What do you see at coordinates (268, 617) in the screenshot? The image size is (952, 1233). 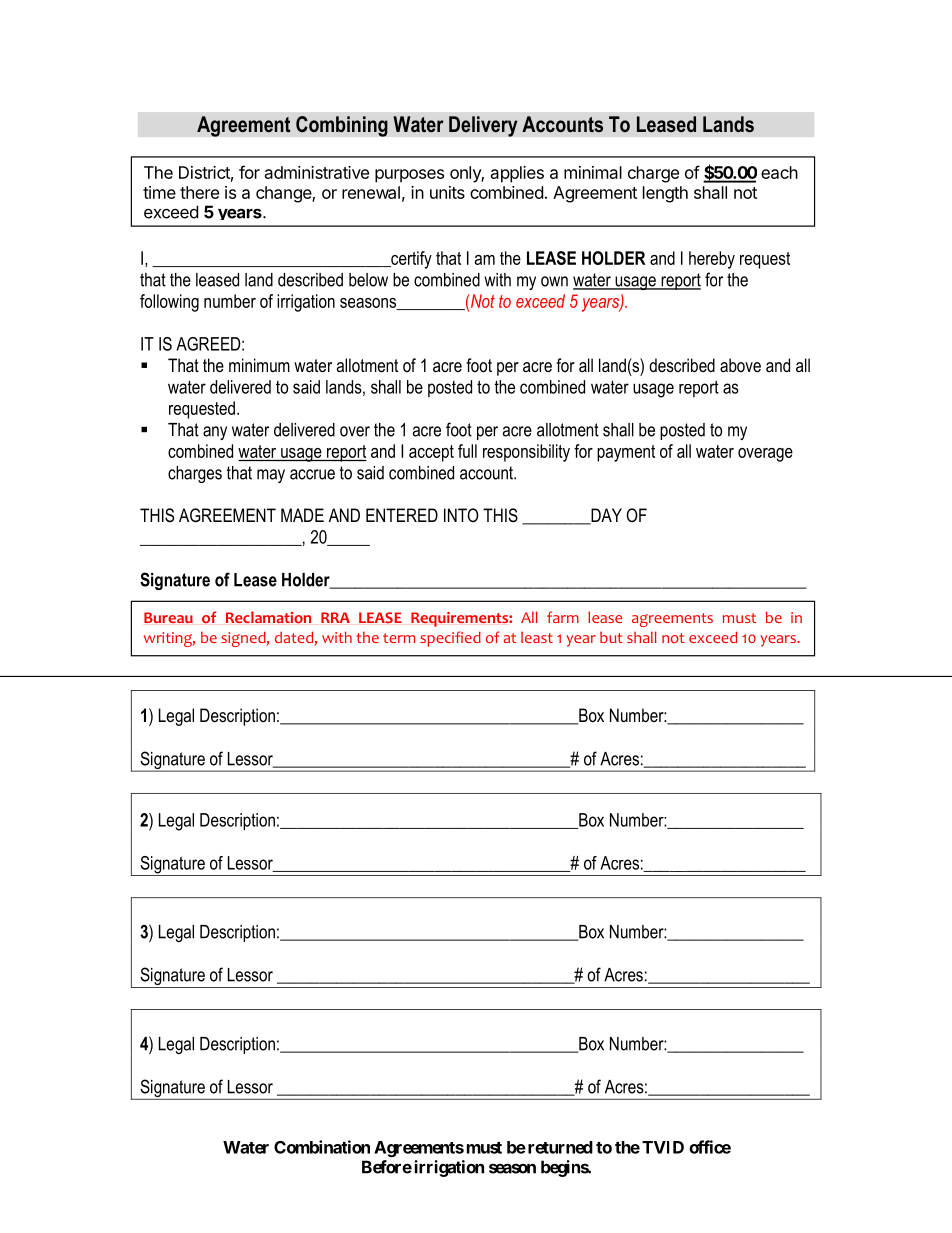 I see `Reclamation` at bounding box center [268, 617].
